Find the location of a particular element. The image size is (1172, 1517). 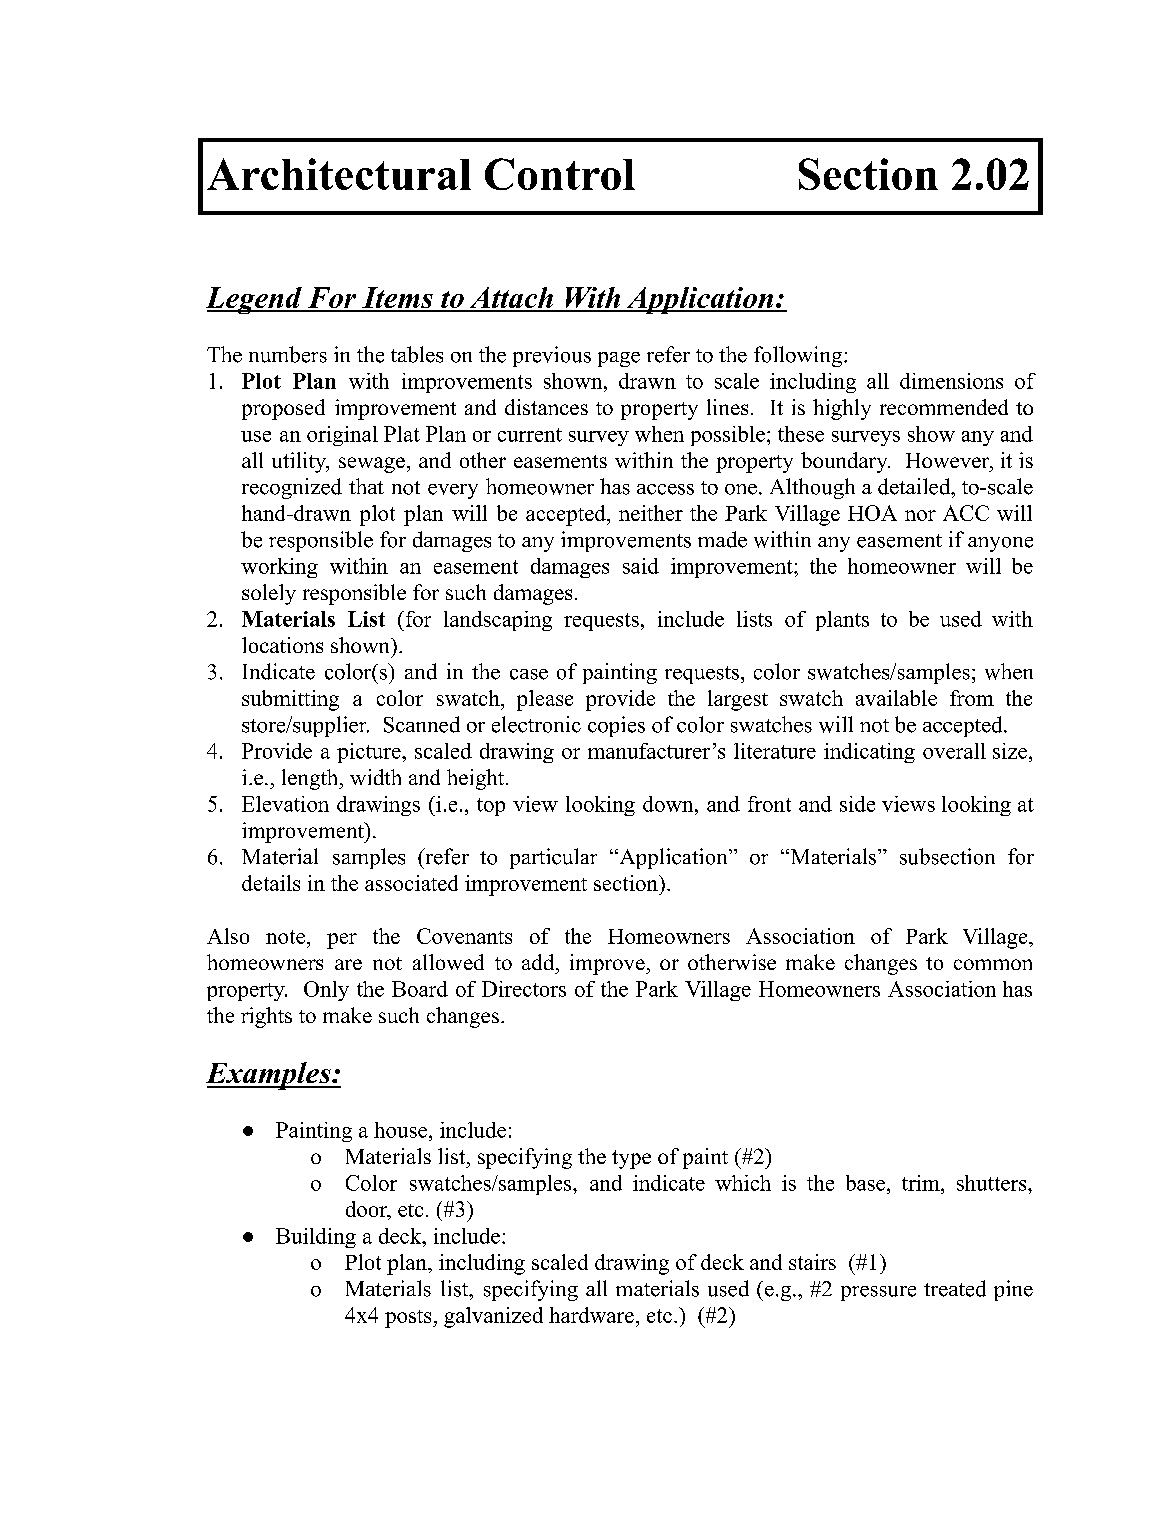

Control is located at coordinates (560, 174).
